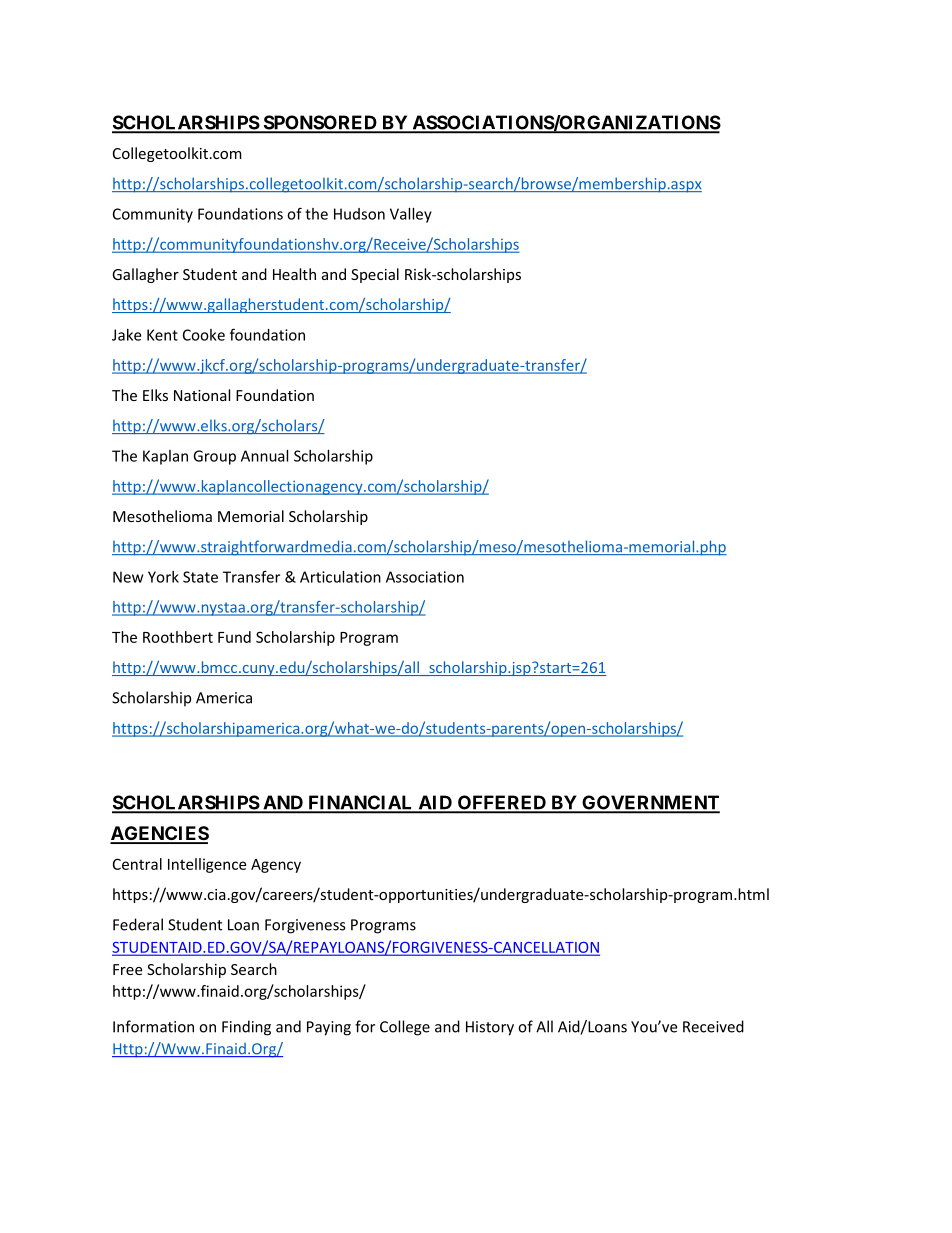 The width and height of the document is (952, 1233). Describe the element at coordinates (234, 637) in the document. I see `Fund` at that location.
